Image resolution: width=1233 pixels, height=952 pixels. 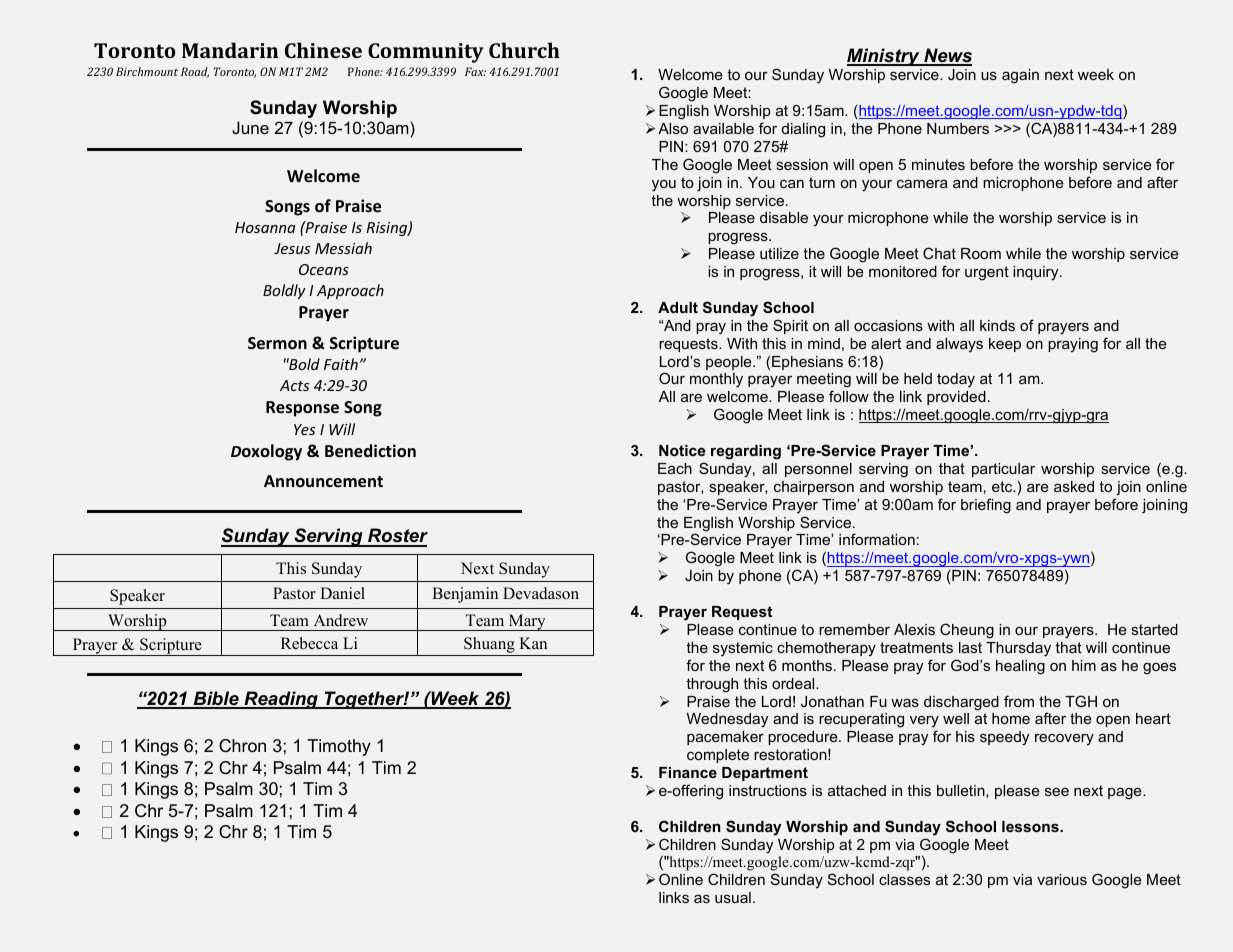 I want to click on Rebecca, so click(x=309, y=643).
